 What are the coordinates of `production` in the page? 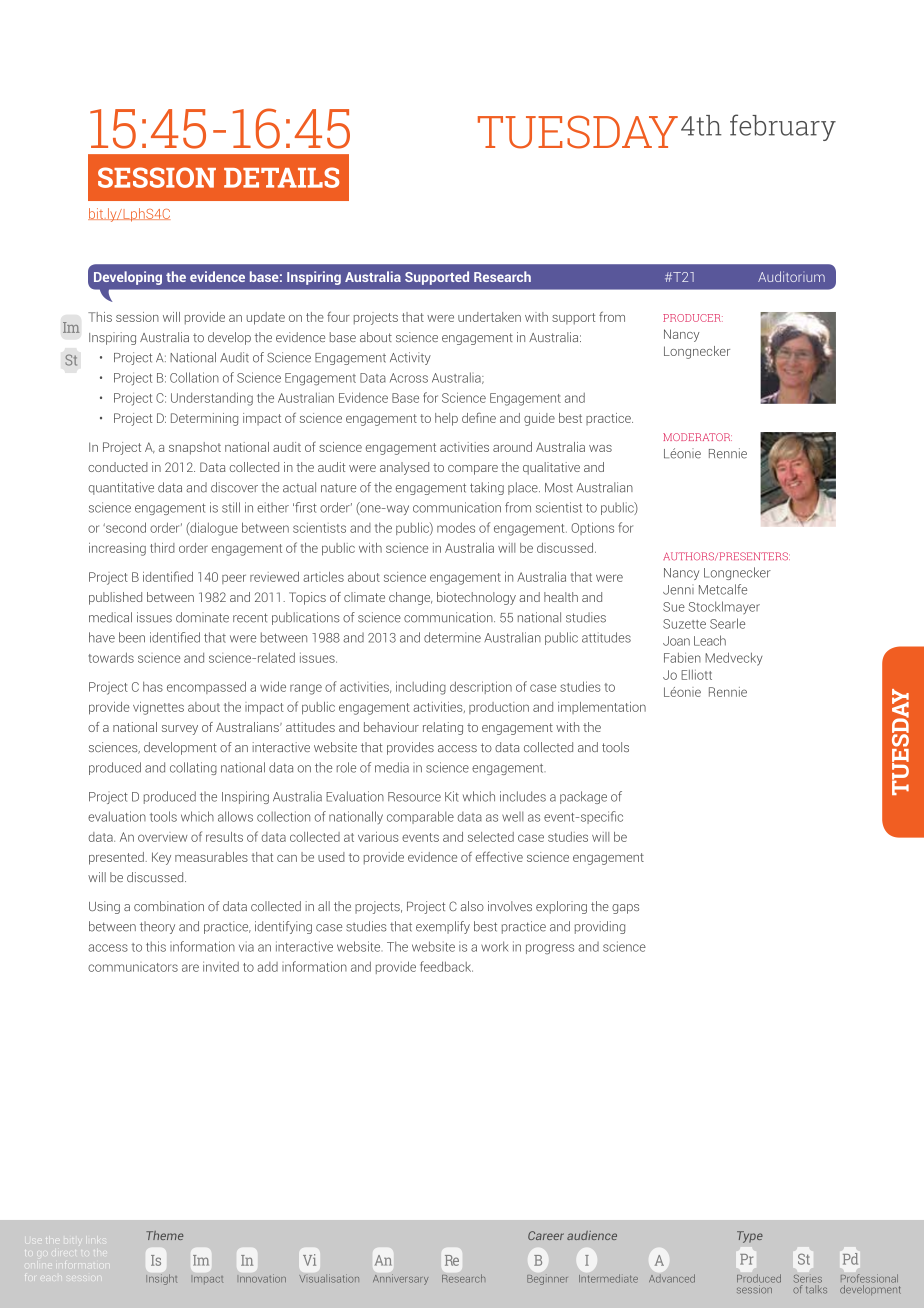 It's located at (499, 708).
